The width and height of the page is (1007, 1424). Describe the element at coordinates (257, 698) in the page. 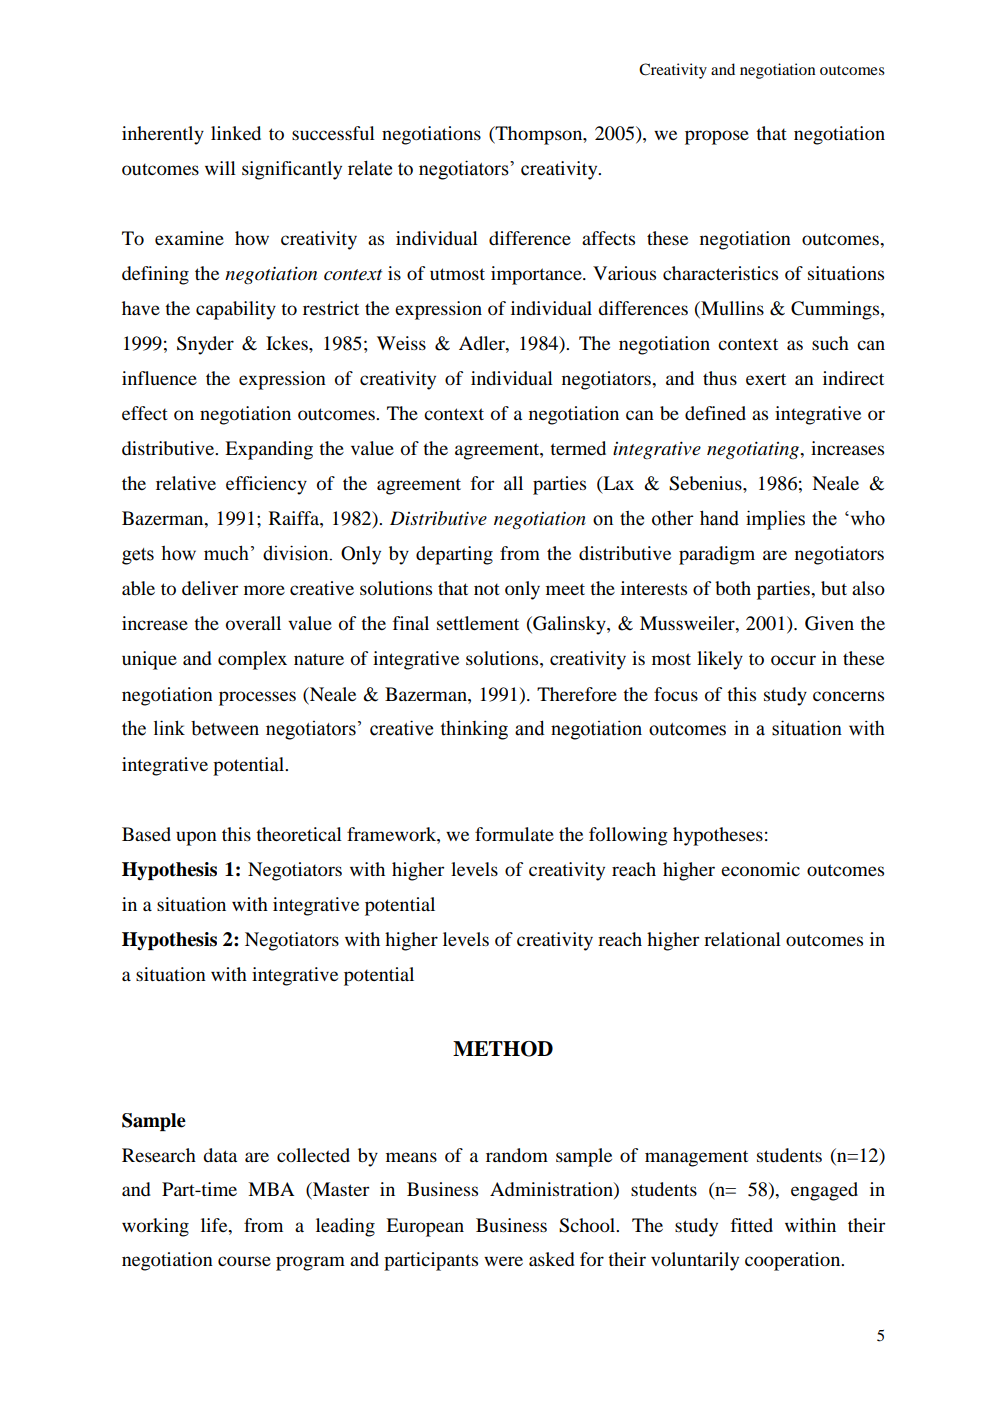

I see `processes` at that location.
